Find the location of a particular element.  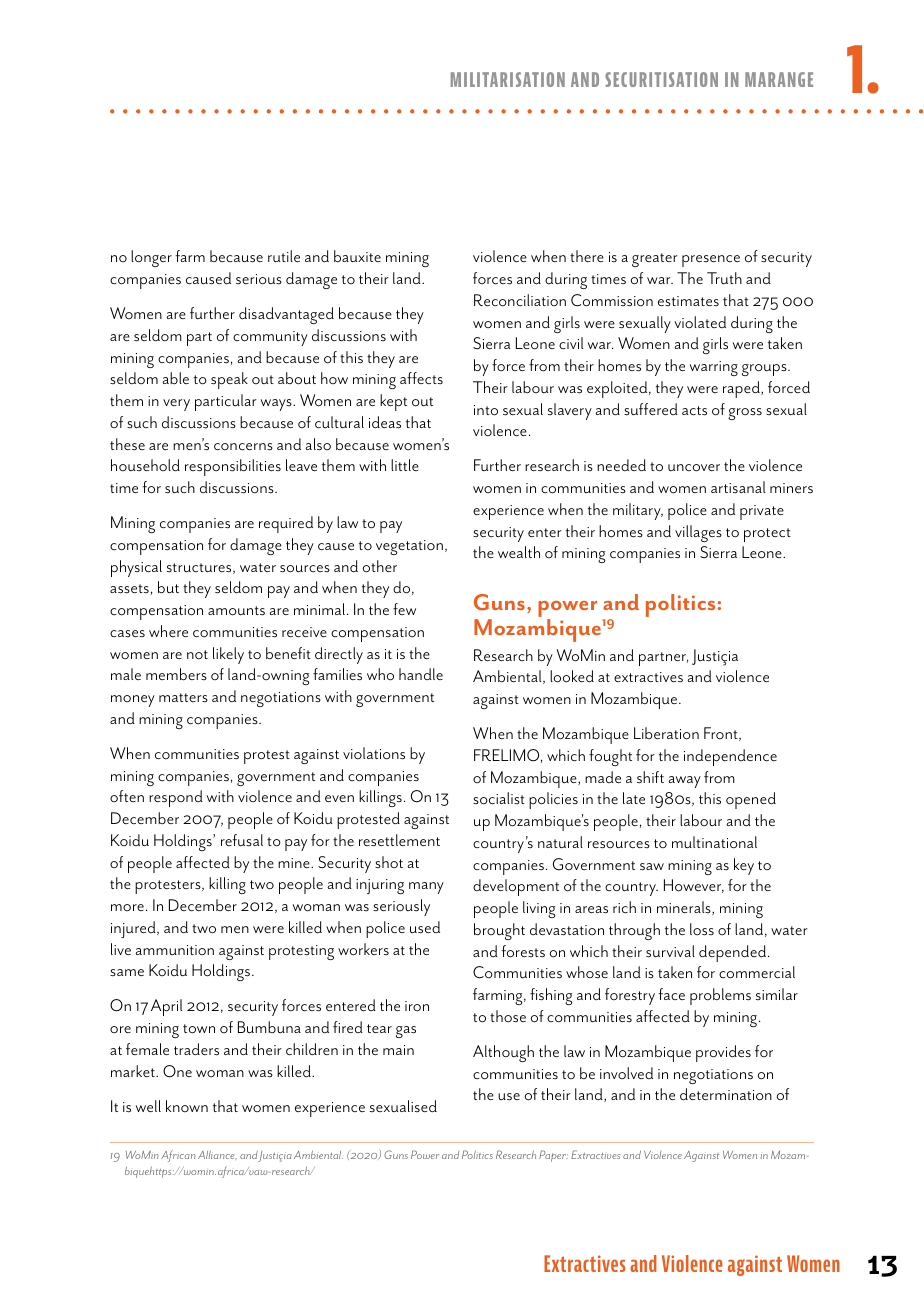

Truth is located at coordinates (724, 278).
